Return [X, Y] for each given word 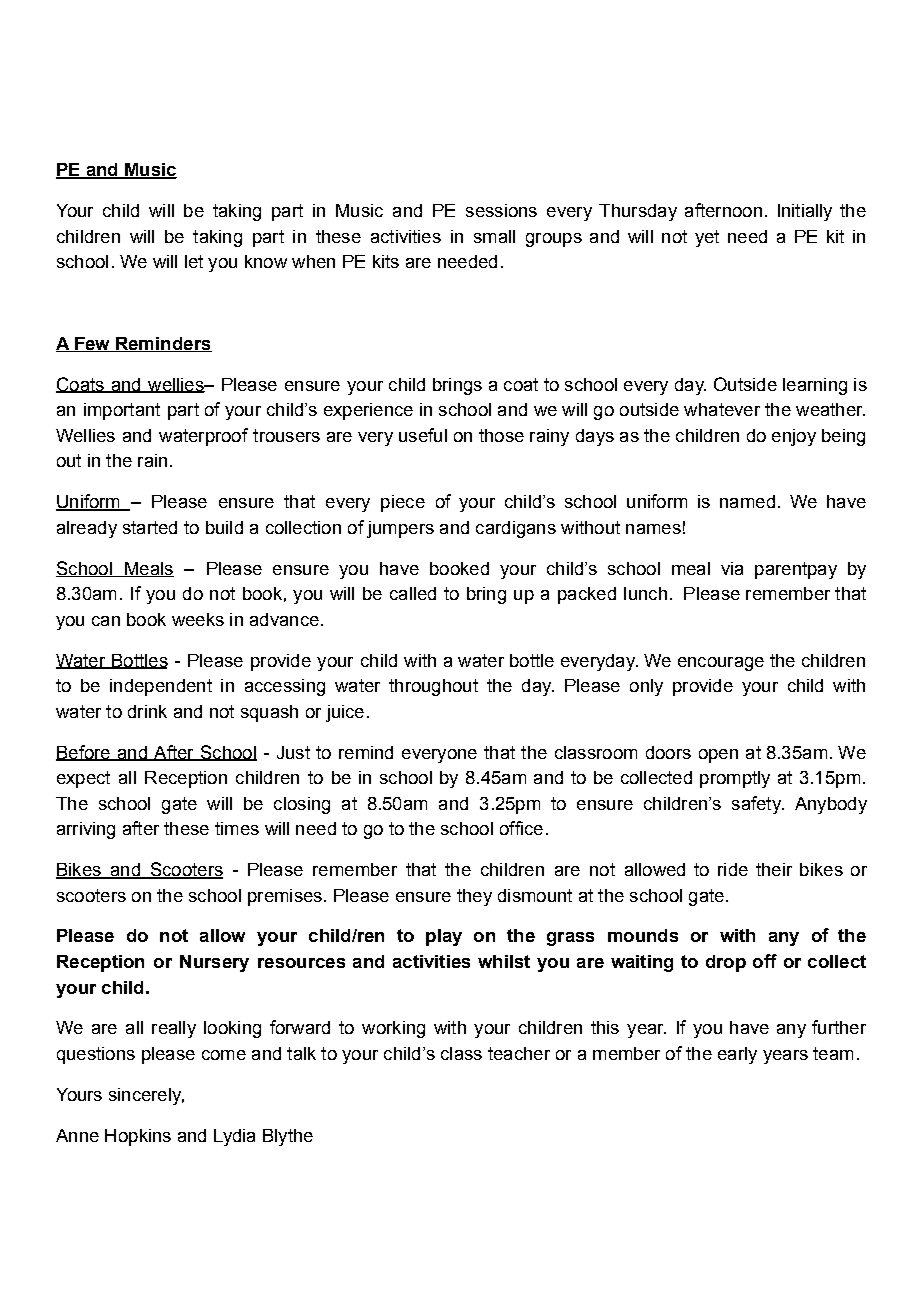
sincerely [146, 1096]
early [737, 1055]
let [194, 261]
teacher [519, 1053]
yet [707, 238]
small [494, 236]
